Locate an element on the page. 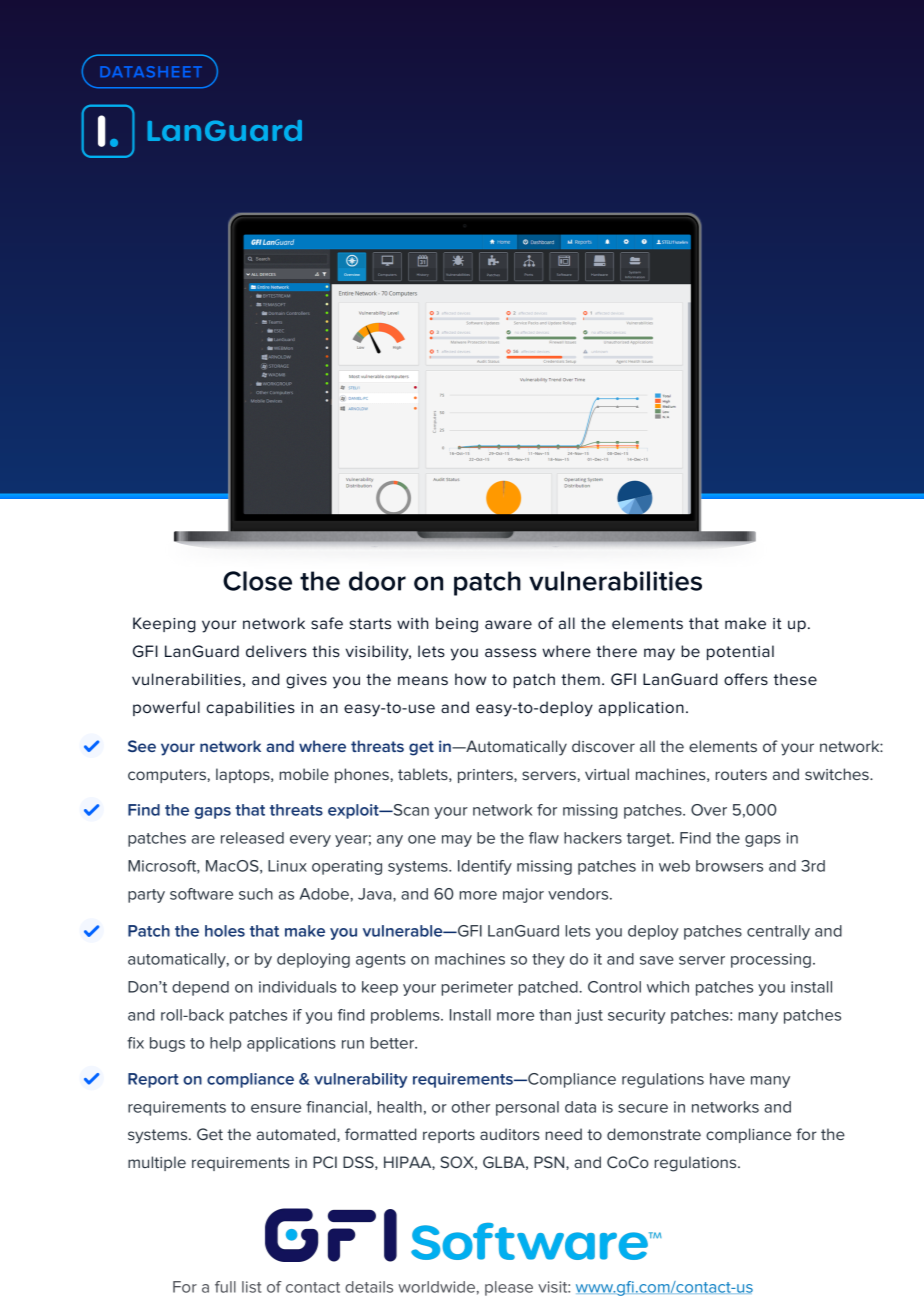  Close is located at coordinates (257, 581).
